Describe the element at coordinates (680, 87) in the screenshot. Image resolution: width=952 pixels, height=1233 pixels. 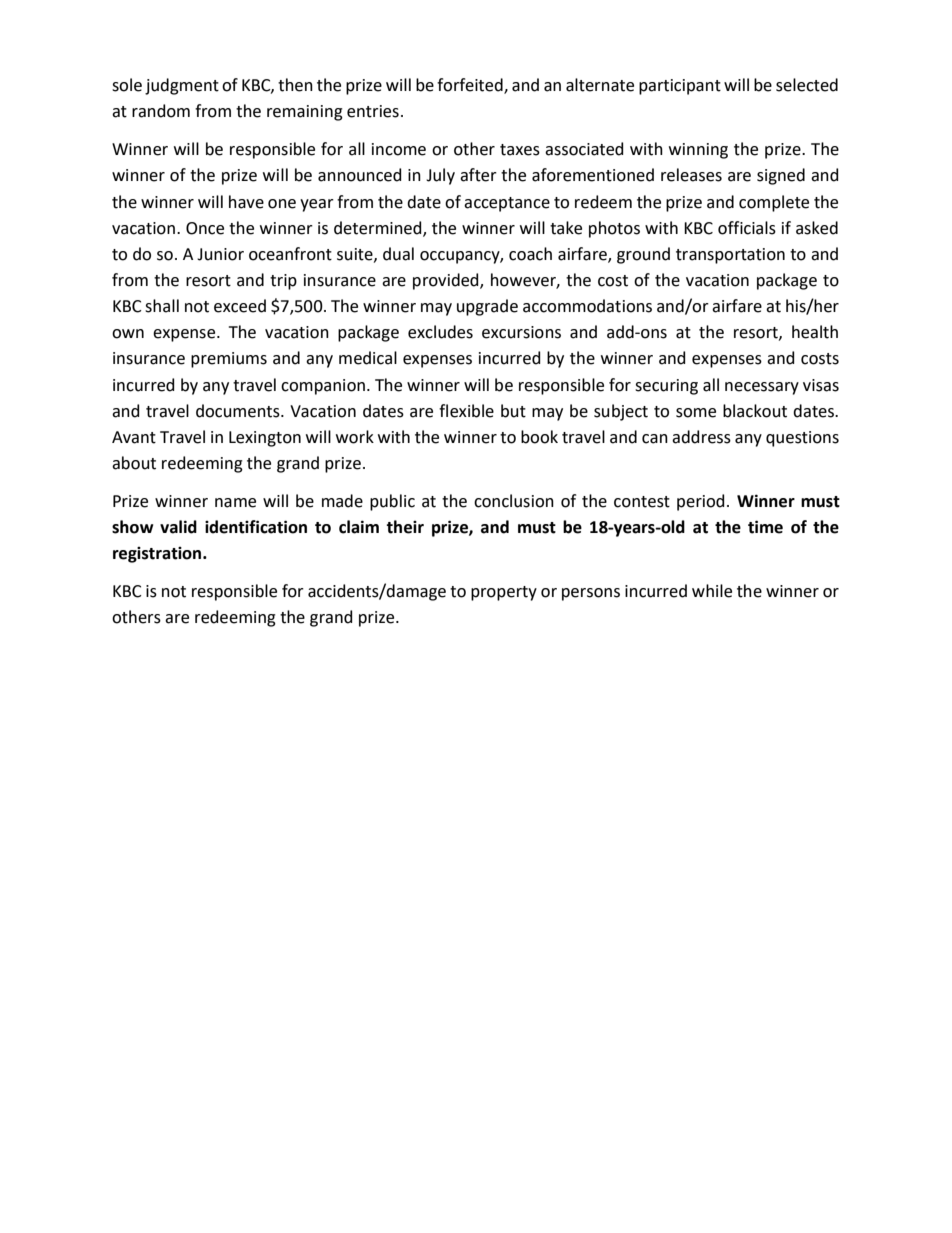
I see `participant` at that location.
